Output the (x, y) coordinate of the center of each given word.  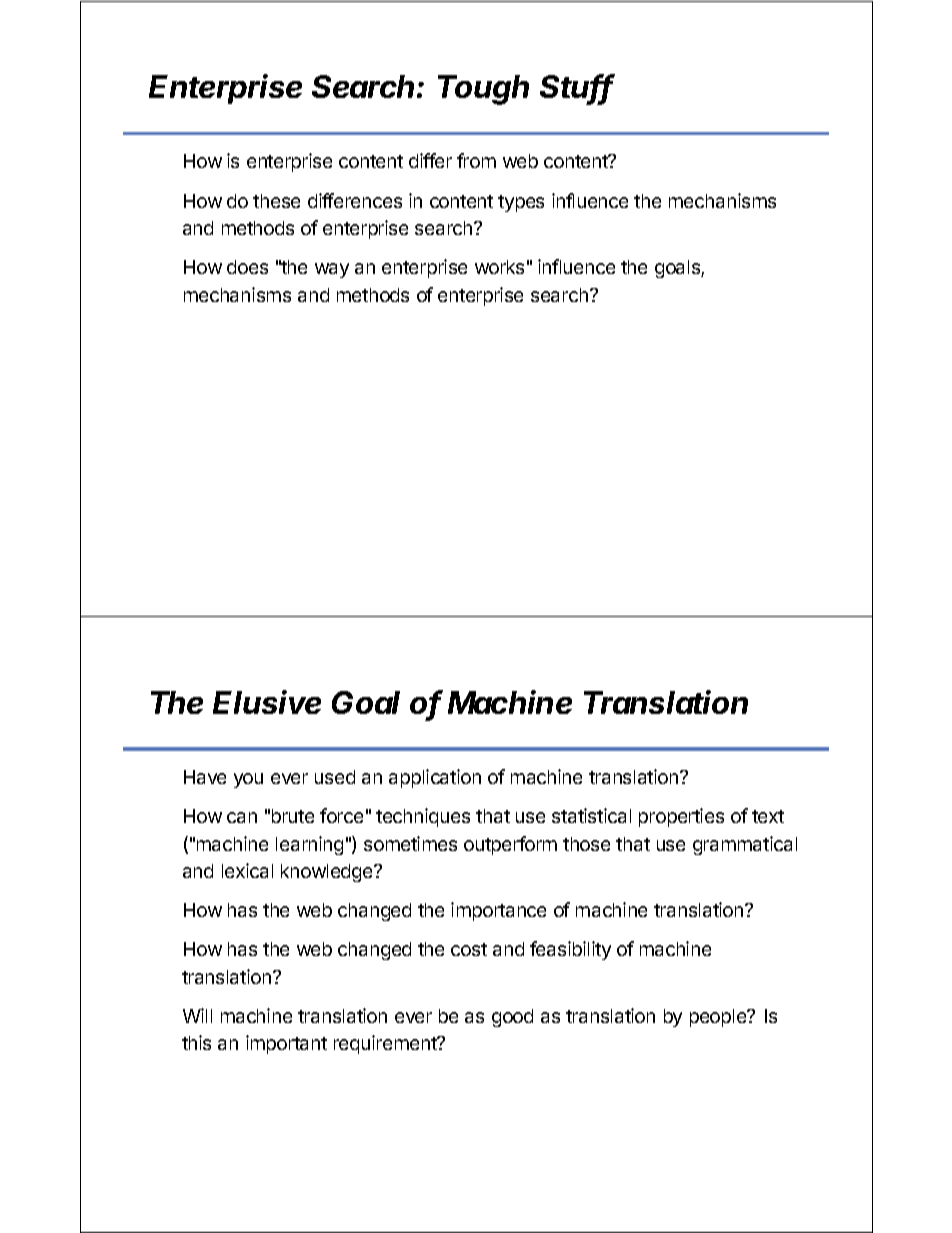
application (435, 778)
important (286, 1044)
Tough (483, 90)
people (719, 1018)
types (521, 203)
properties (681, 817)
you (248, 780)
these (276, 201)
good (512, 1018)
